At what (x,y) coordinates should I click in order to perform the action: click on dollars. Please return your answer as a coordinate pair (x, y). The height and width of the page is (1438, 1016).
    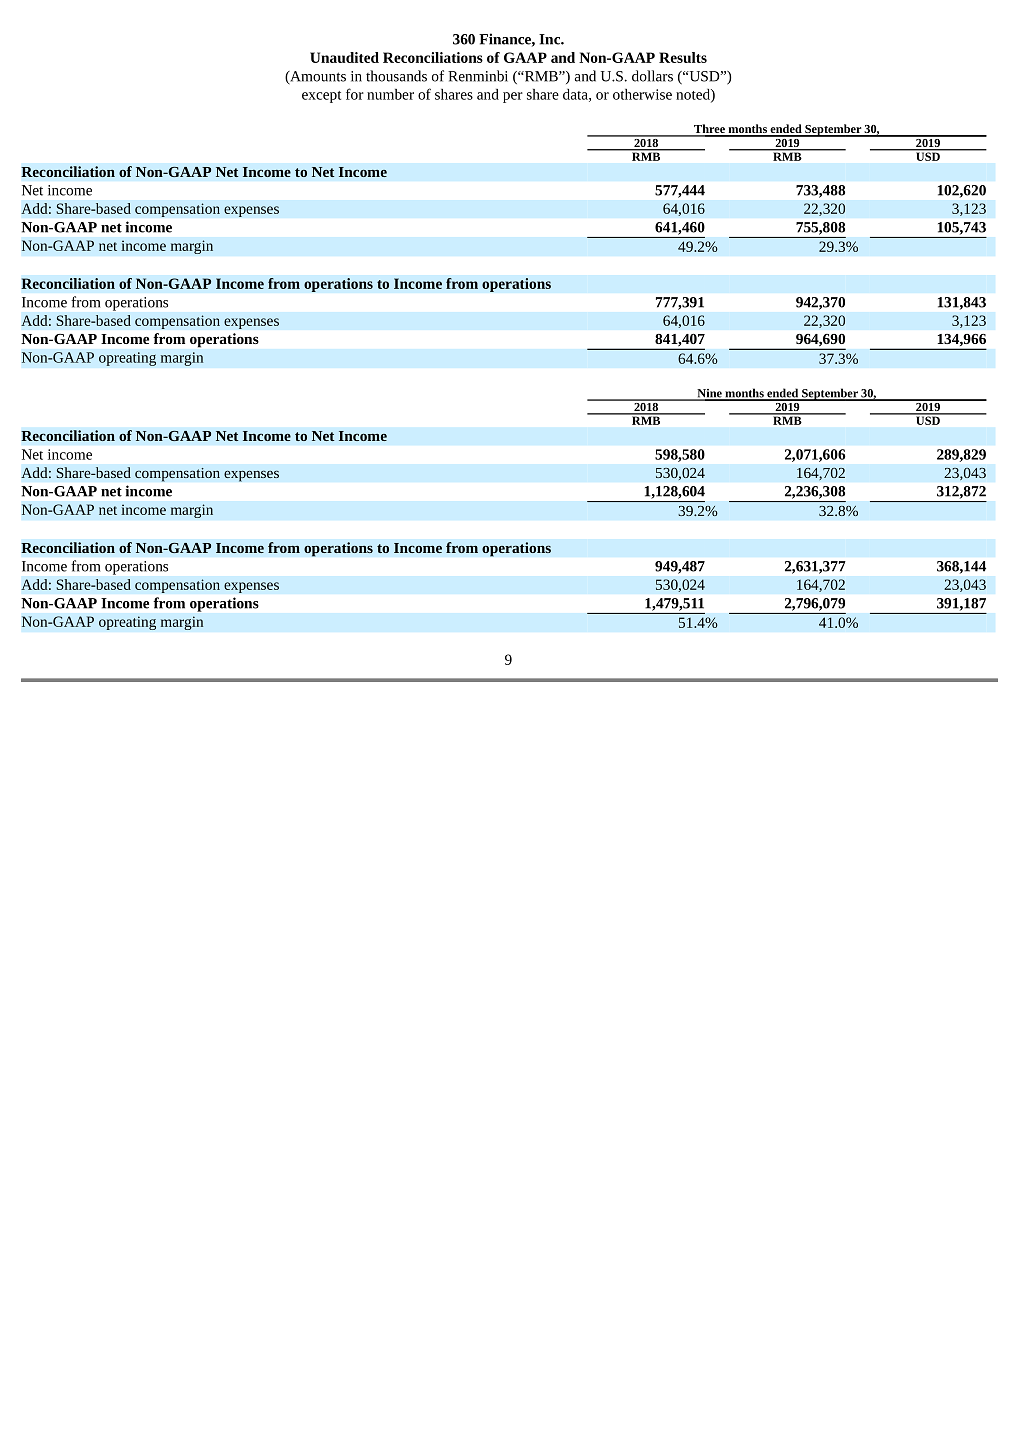
    Looking at the image, I should click on (652, 76).
